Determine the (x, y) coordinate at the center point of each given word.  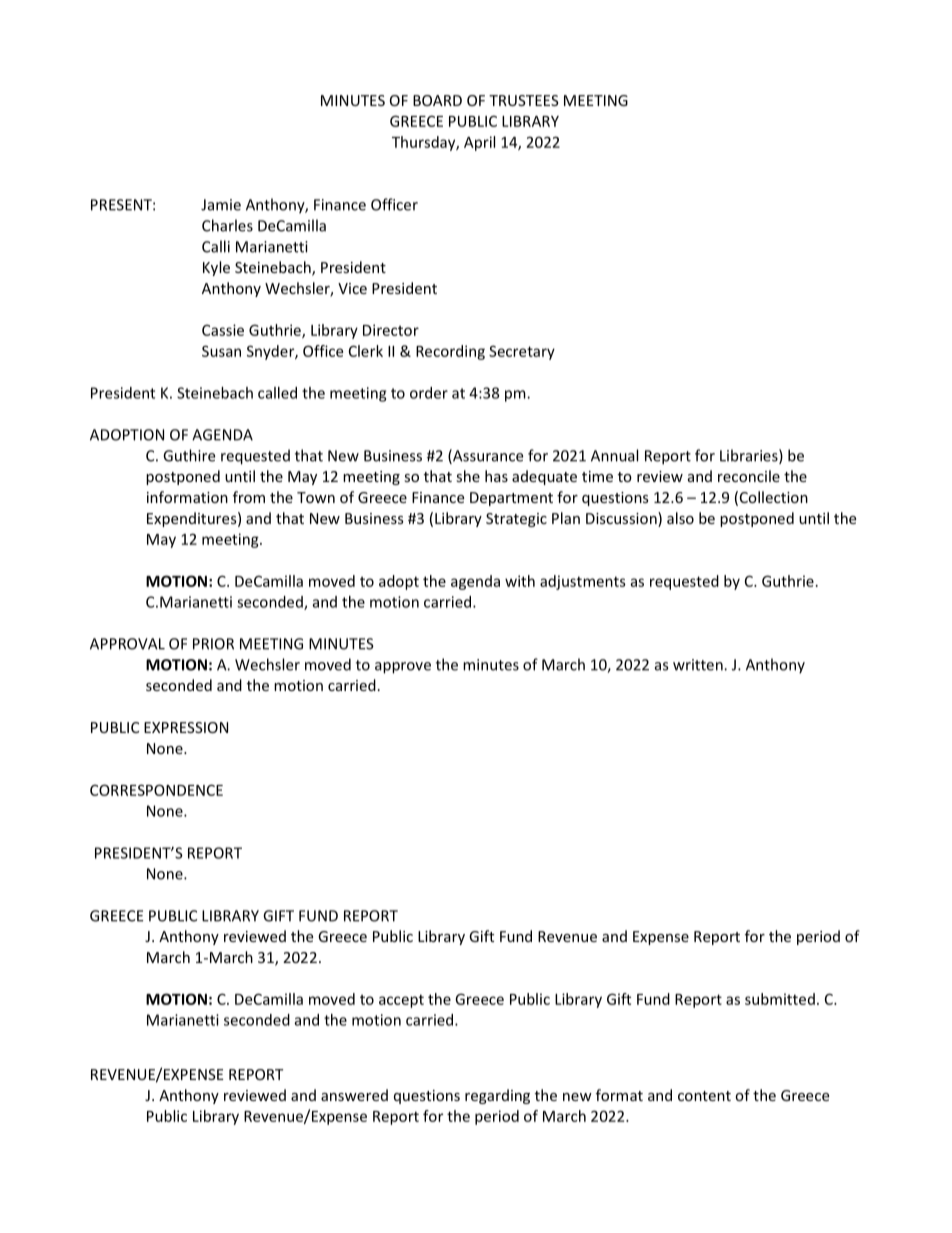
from (249, 497)
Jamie (221, 205)
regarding (497, 1096)
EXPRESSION (186, 727)
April (479, 143)
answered (354, 1095)
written (699, 665)
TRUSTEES (524, 100)
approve (403, 668)
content (704, 1096)
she (468, 476)
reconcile (749, 476)
